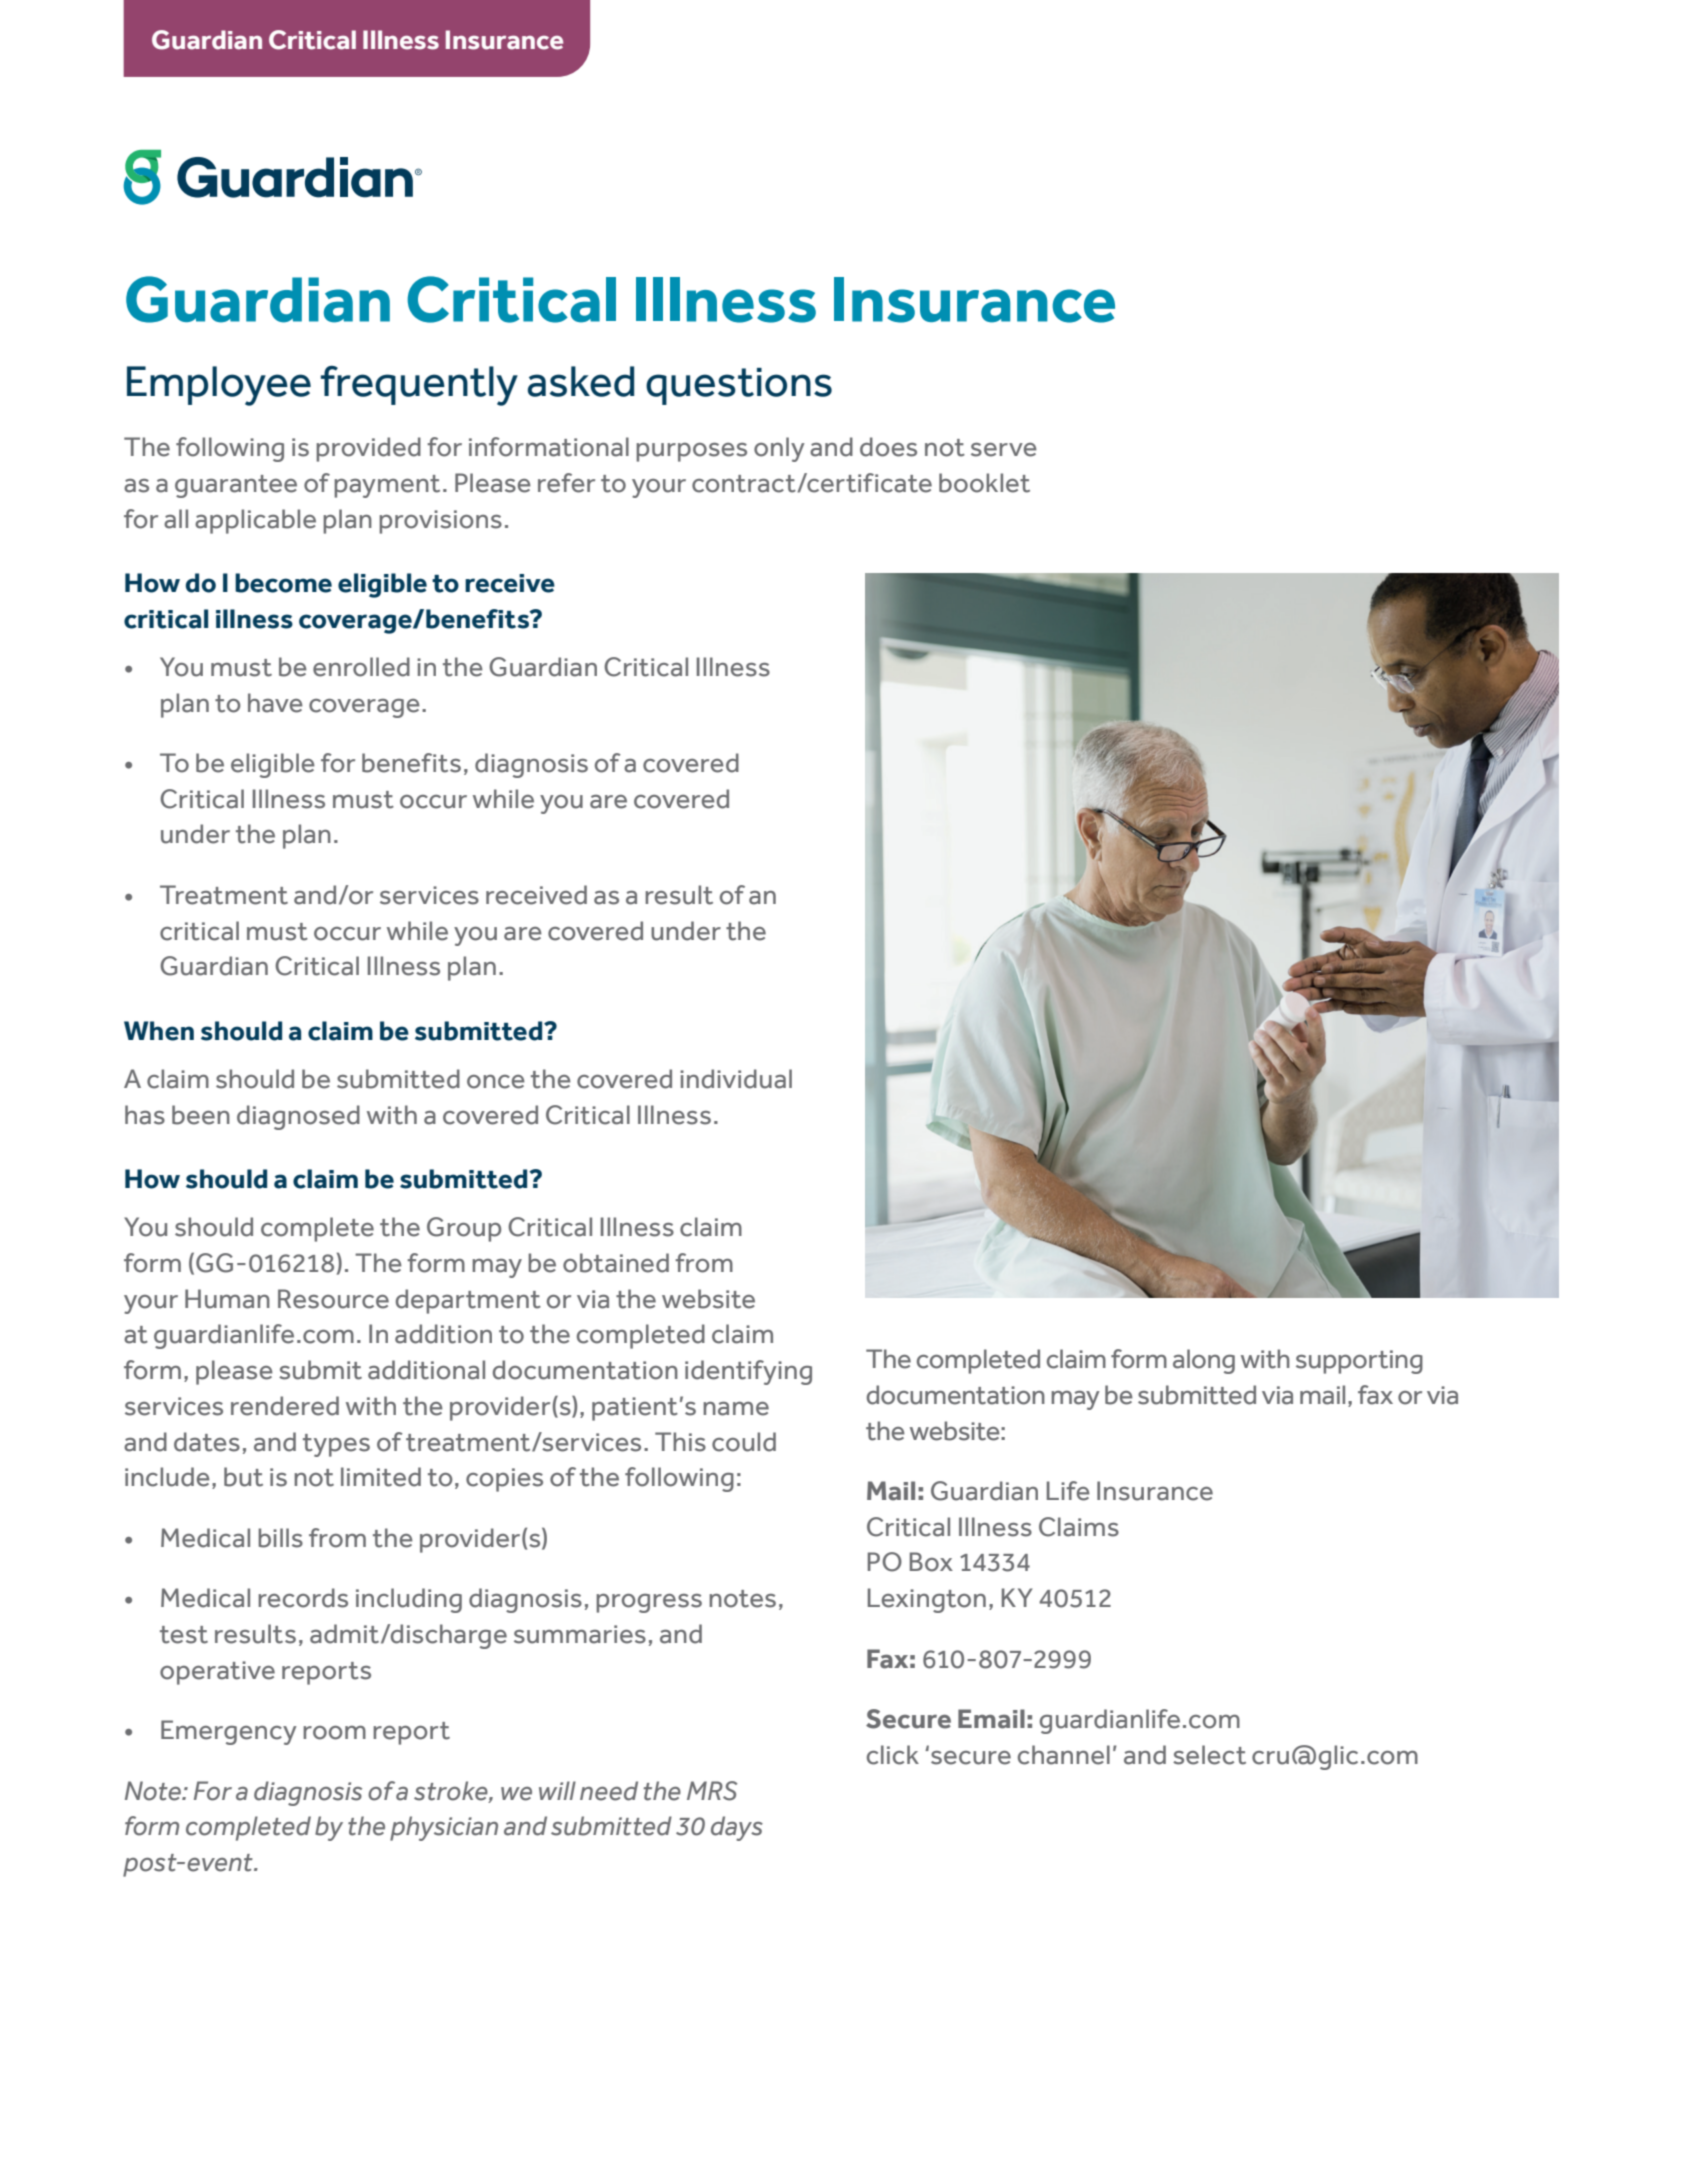 The width and height of the screenshot is (1682, 2176). What do you see at coordinates (368, 449) in the screenshot?
I see `provided` at bounding box center [368, 449].
